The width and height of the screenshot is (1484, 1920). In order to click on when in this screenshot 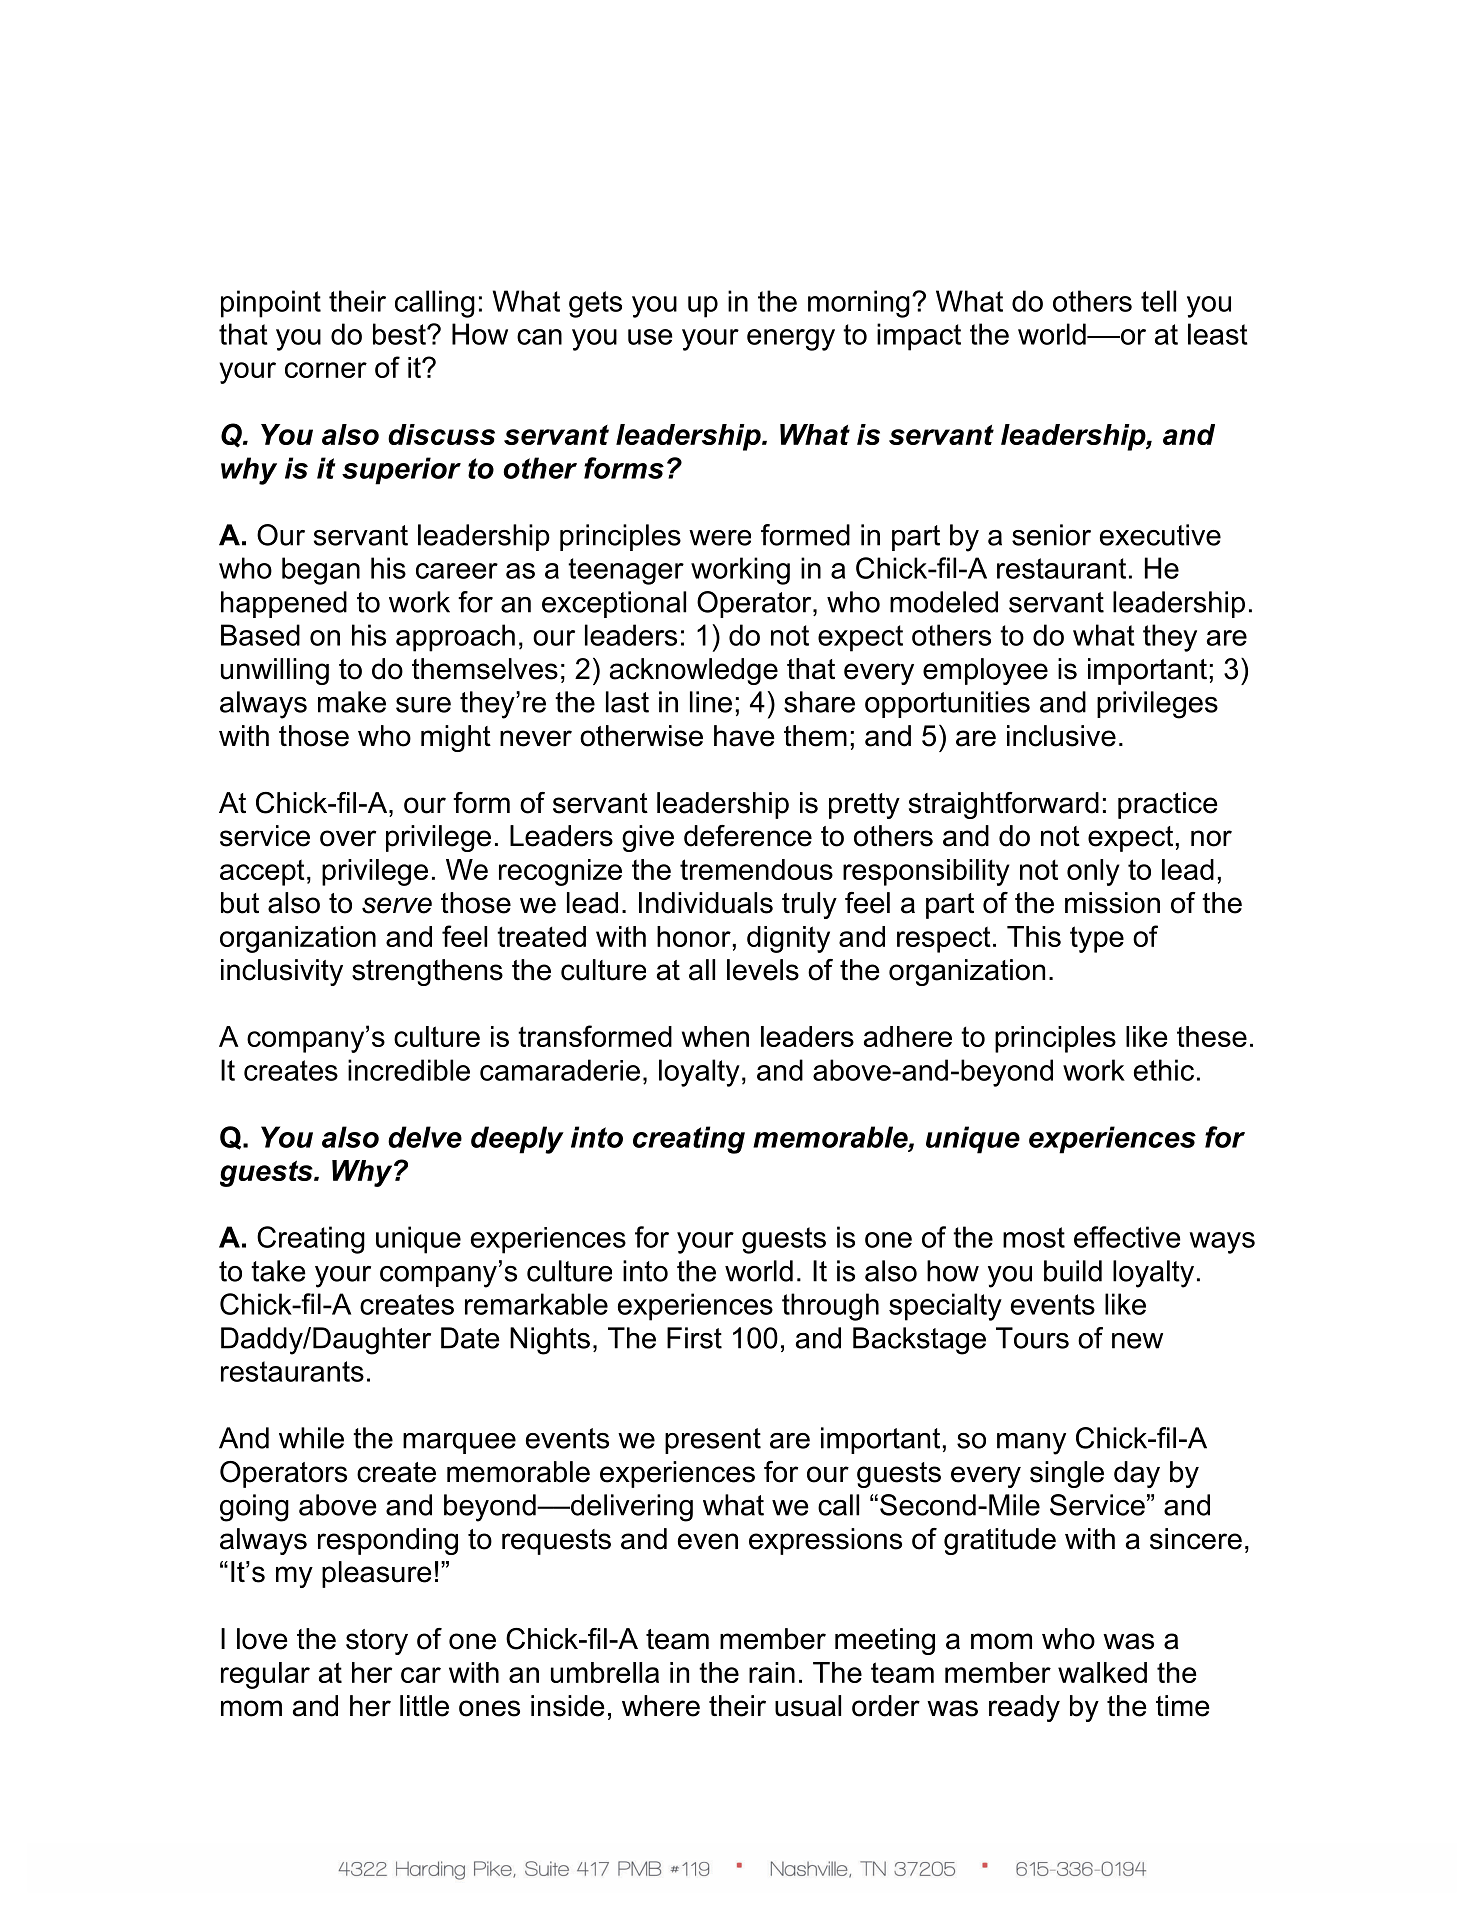, I will do `click(715, 1036)`.
